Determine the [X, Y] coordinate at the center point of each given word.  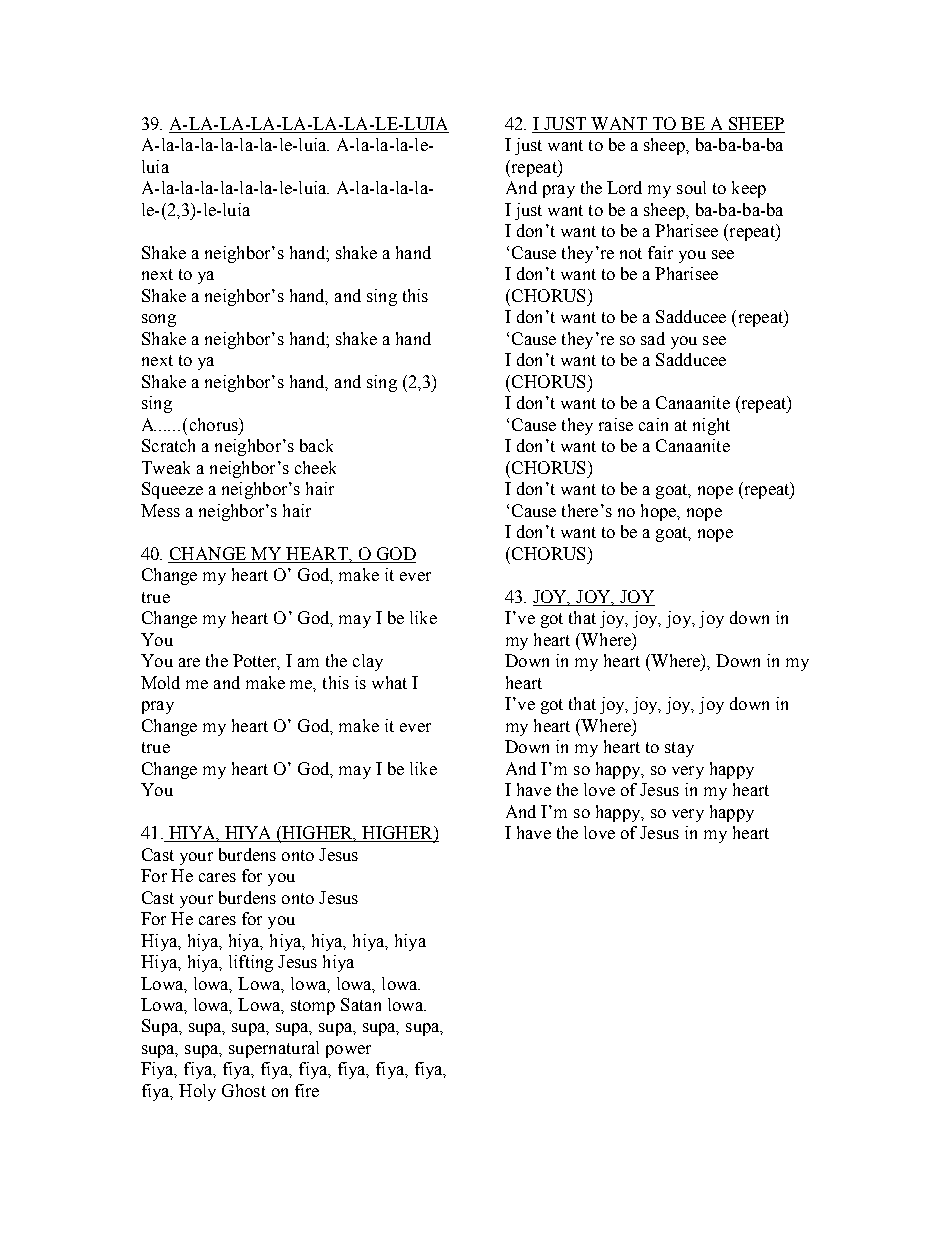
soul [691, 187]
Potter [256, 662]
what [389, 682]
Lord [624, 187]
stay [679, 749]
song [159, 320]
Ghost [244, 1090]
